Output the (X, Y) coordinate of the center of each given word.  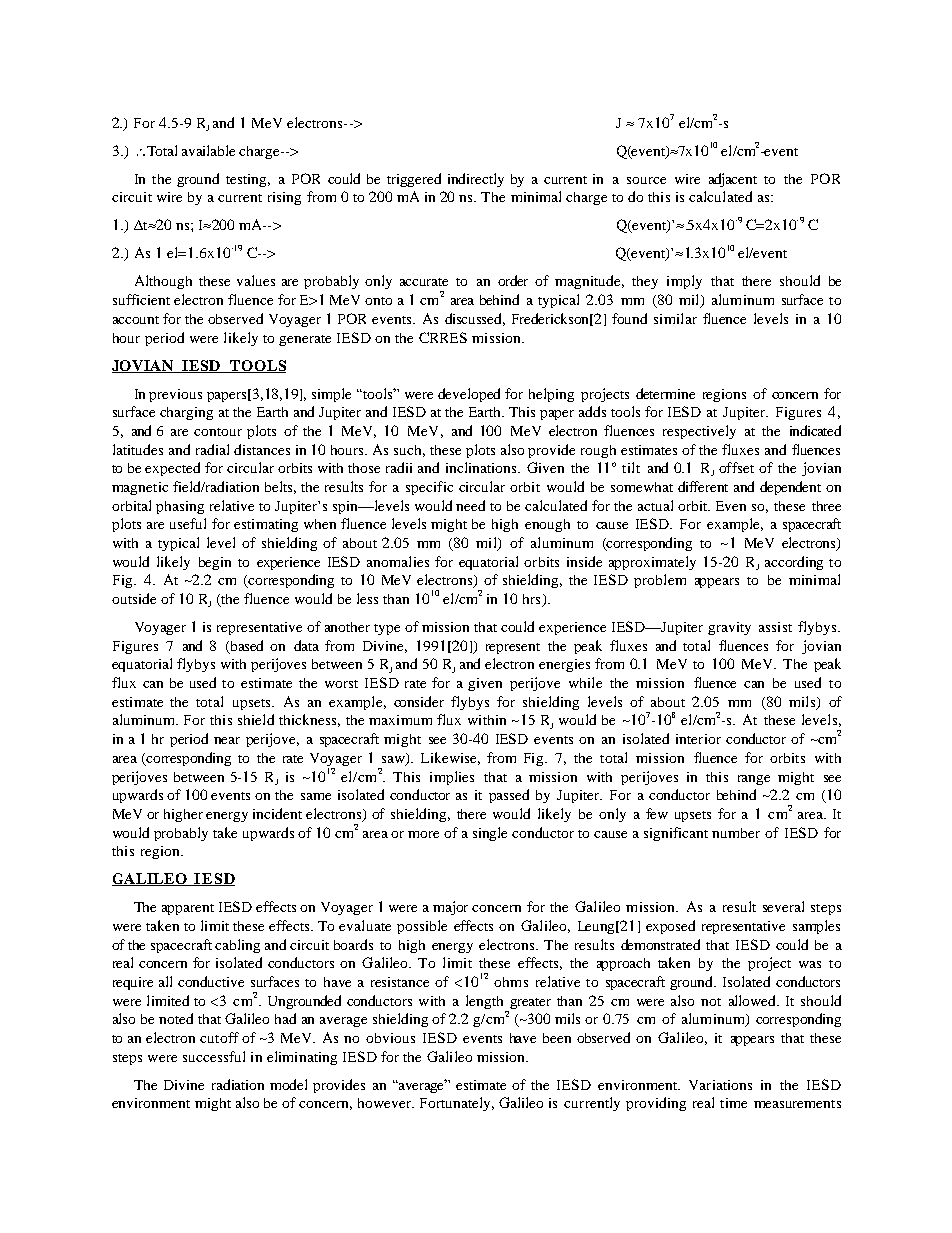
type (387, 629)
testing (248, 180)
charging (186, 413)
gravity (729, 628)
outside (134, 598)
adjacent (733, 180)
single (490, 834)
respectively (699, 432)
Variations (720, 1085)
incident (277, 813)
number (736, 833)
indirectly (476, 180)
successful (214, 1056)
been (557, 1038)
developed (469, 395)
